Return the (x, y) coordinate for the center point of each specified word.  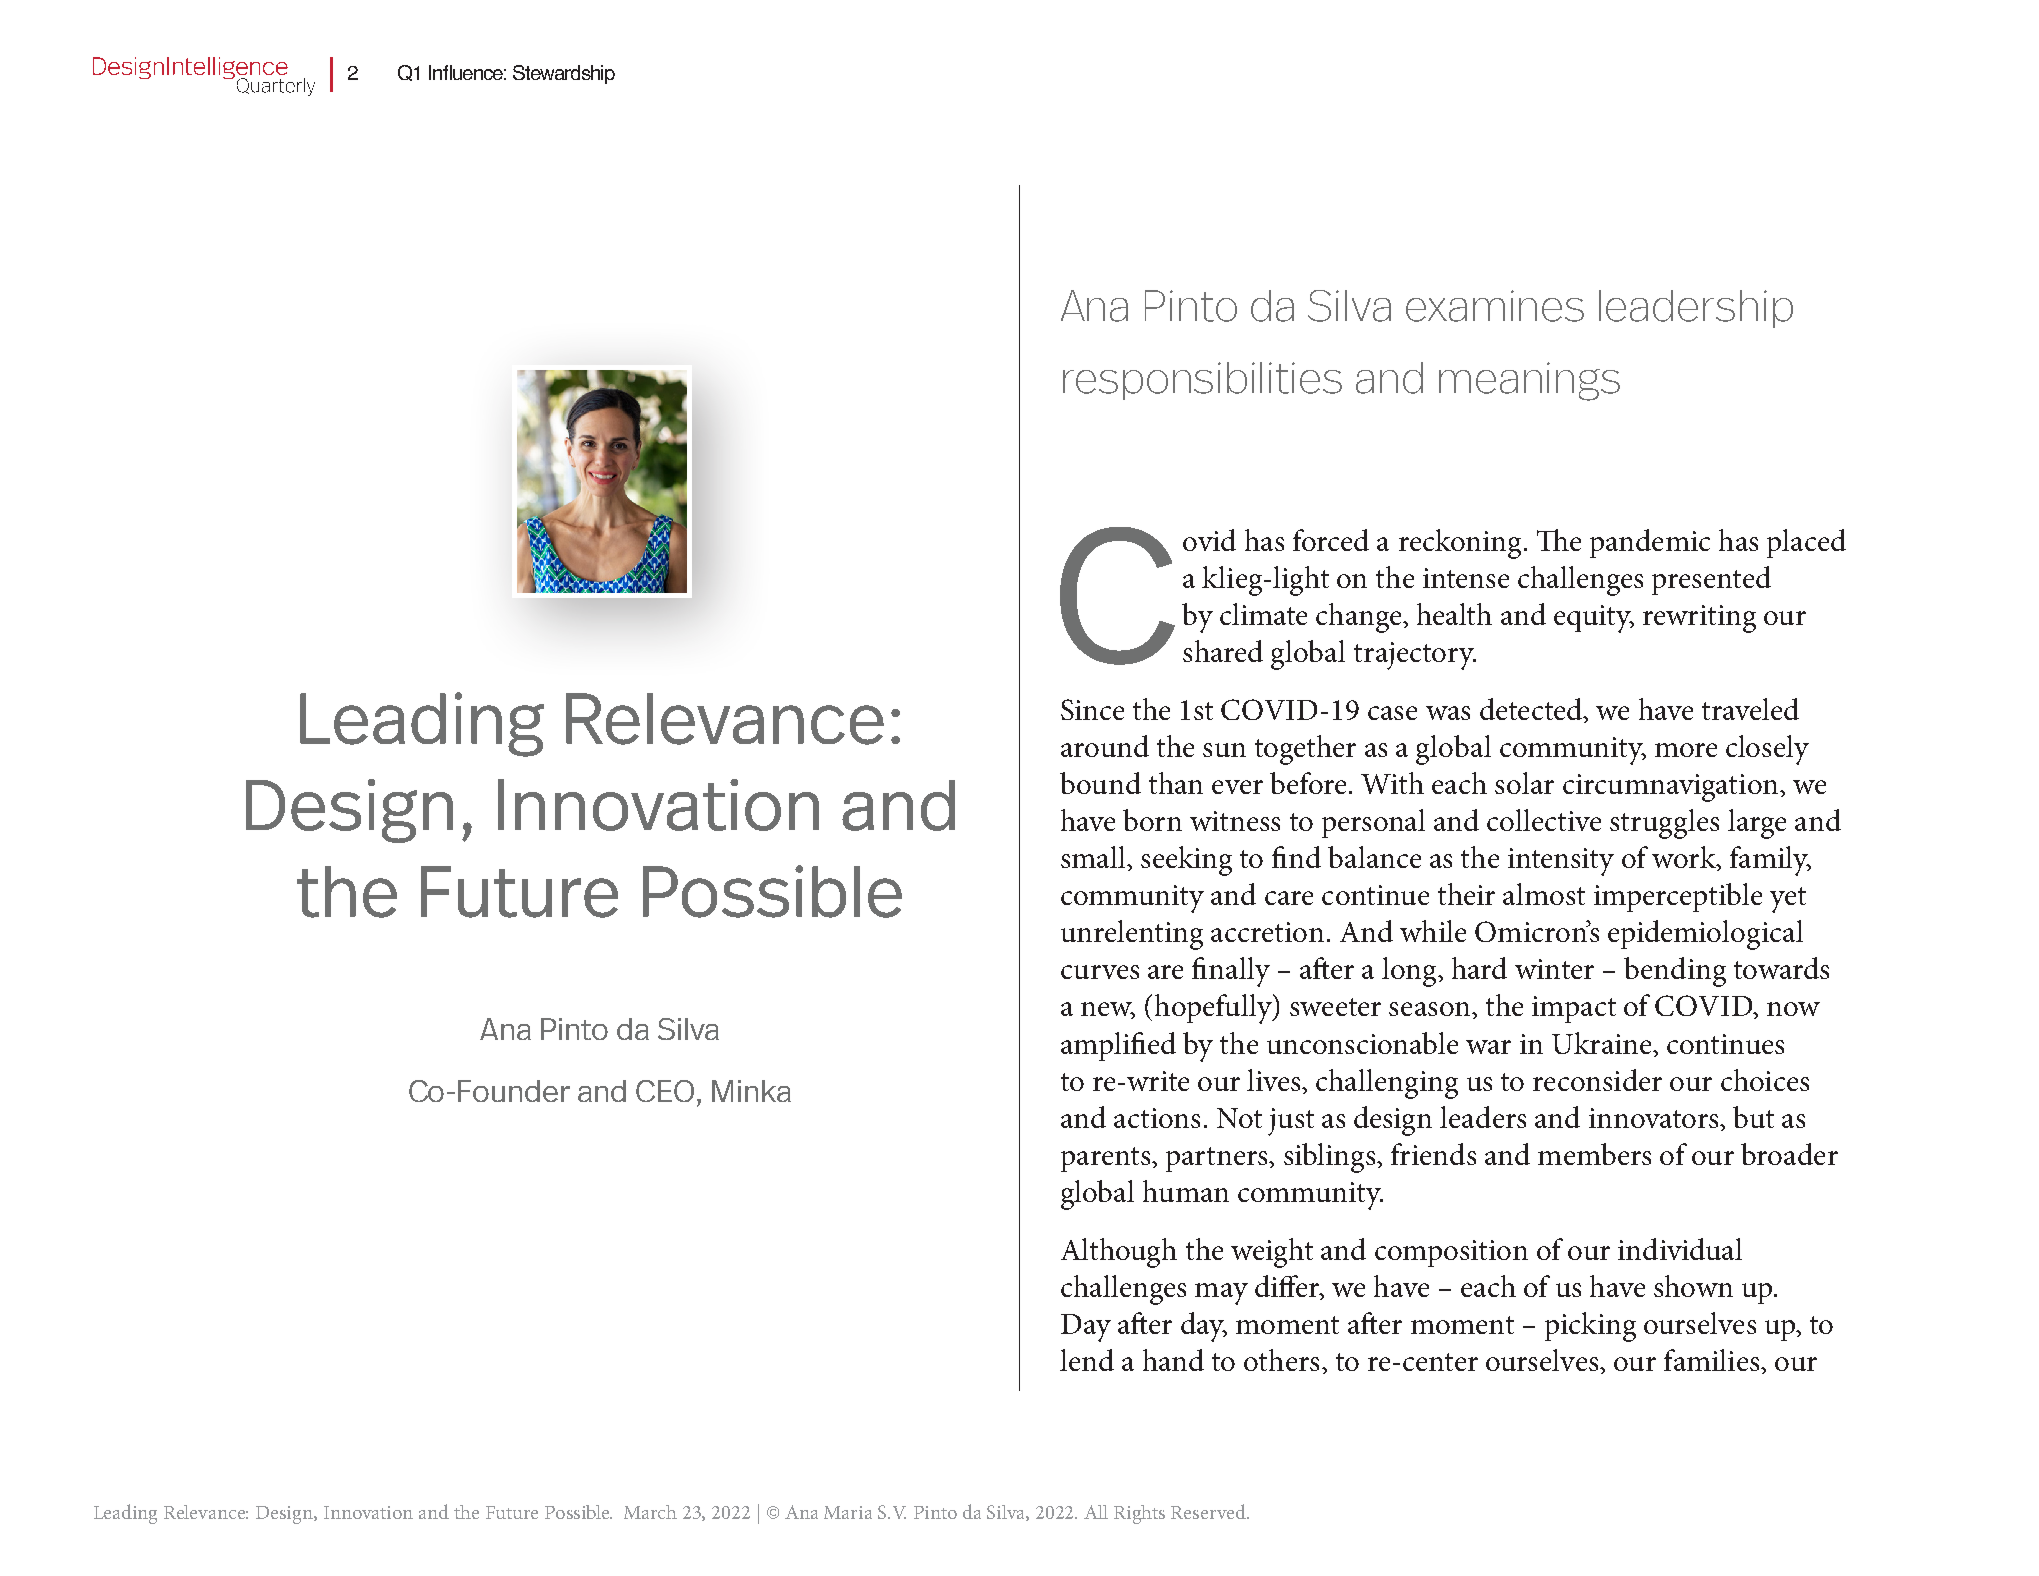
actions (1157, 1118)
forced (1331, 540)
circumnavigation (1672, 788)
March (650, 1512)
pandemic (1650, 543)
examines (1495, 306)
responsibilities (1202, 381)
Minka (751, 1091)
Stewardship (564, 74)
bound (1100, 783)
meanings (1529, 381)
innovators (1655, 1118)
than (1176, 783)
